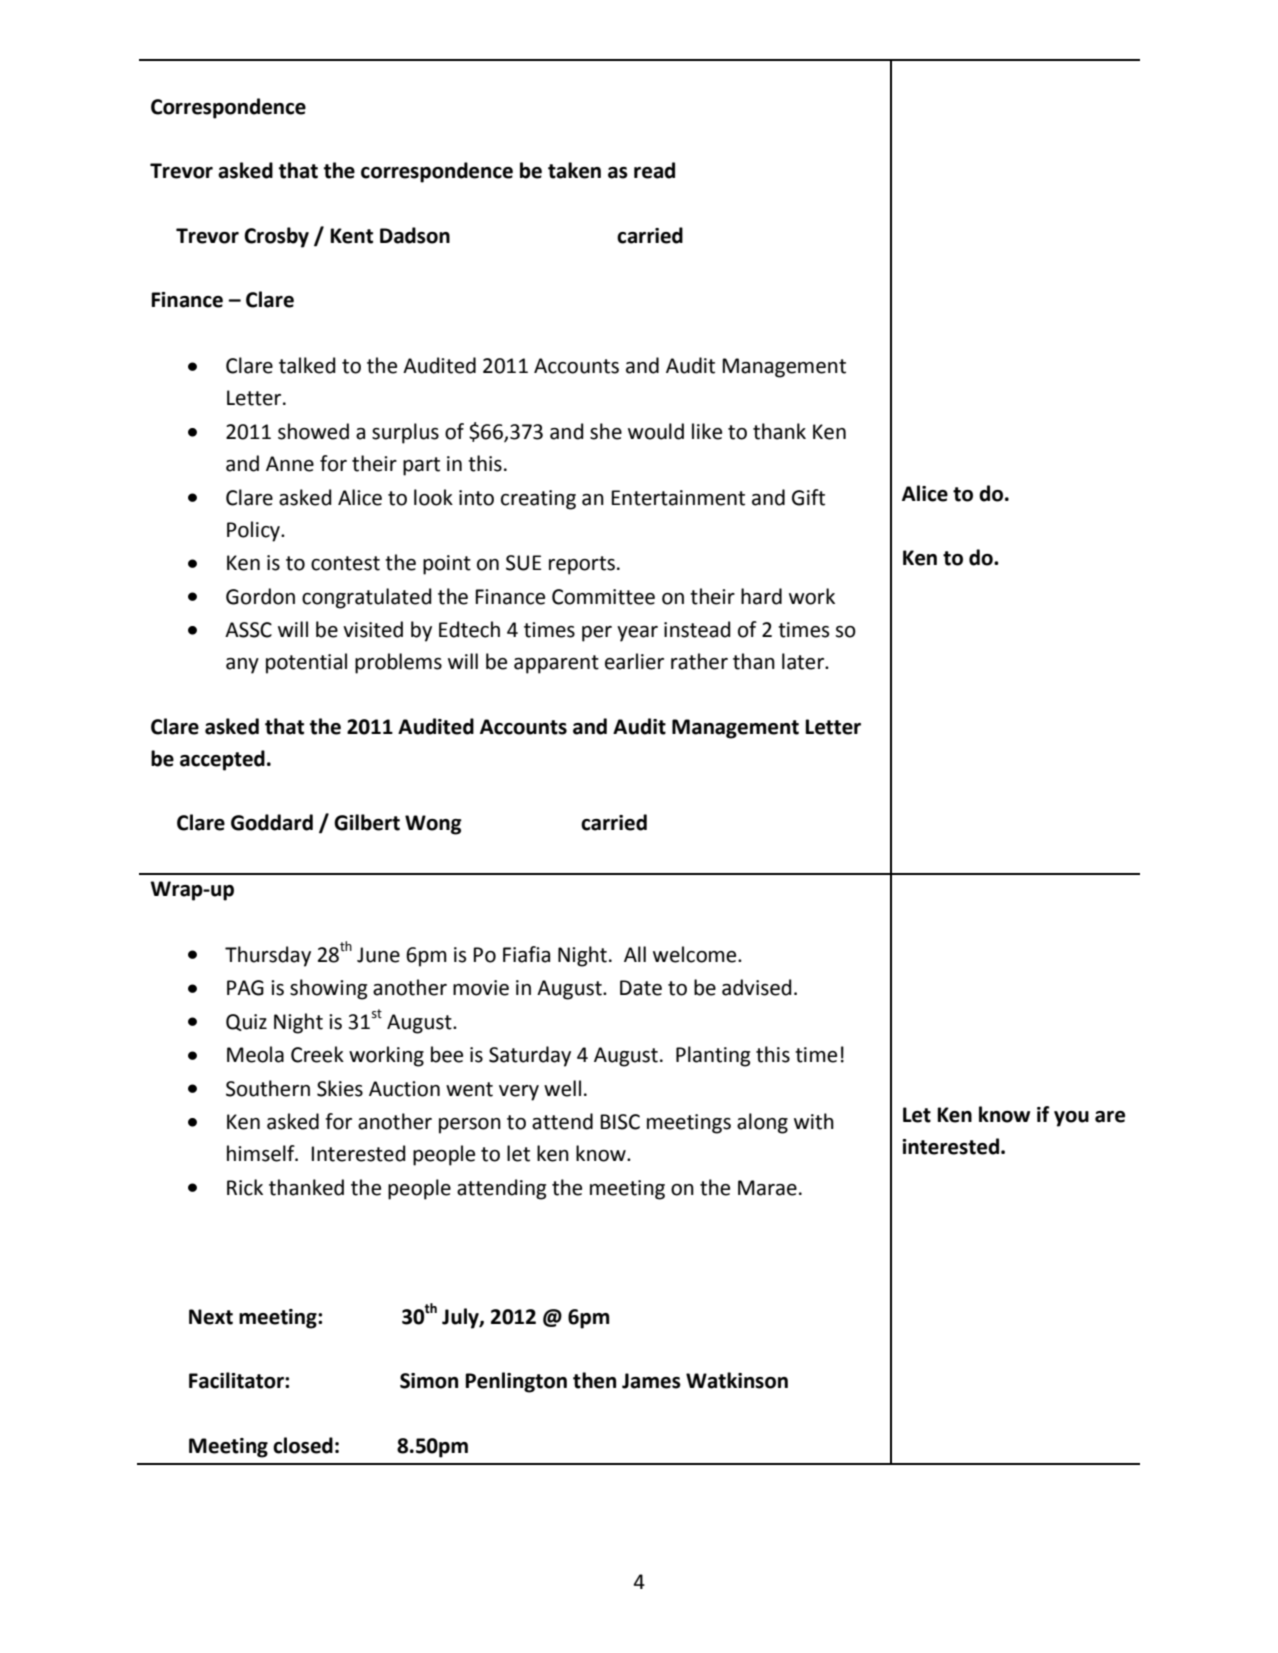 This screenshot has width=1278, height=1653. I want to click on taken, so click(574, 170).
